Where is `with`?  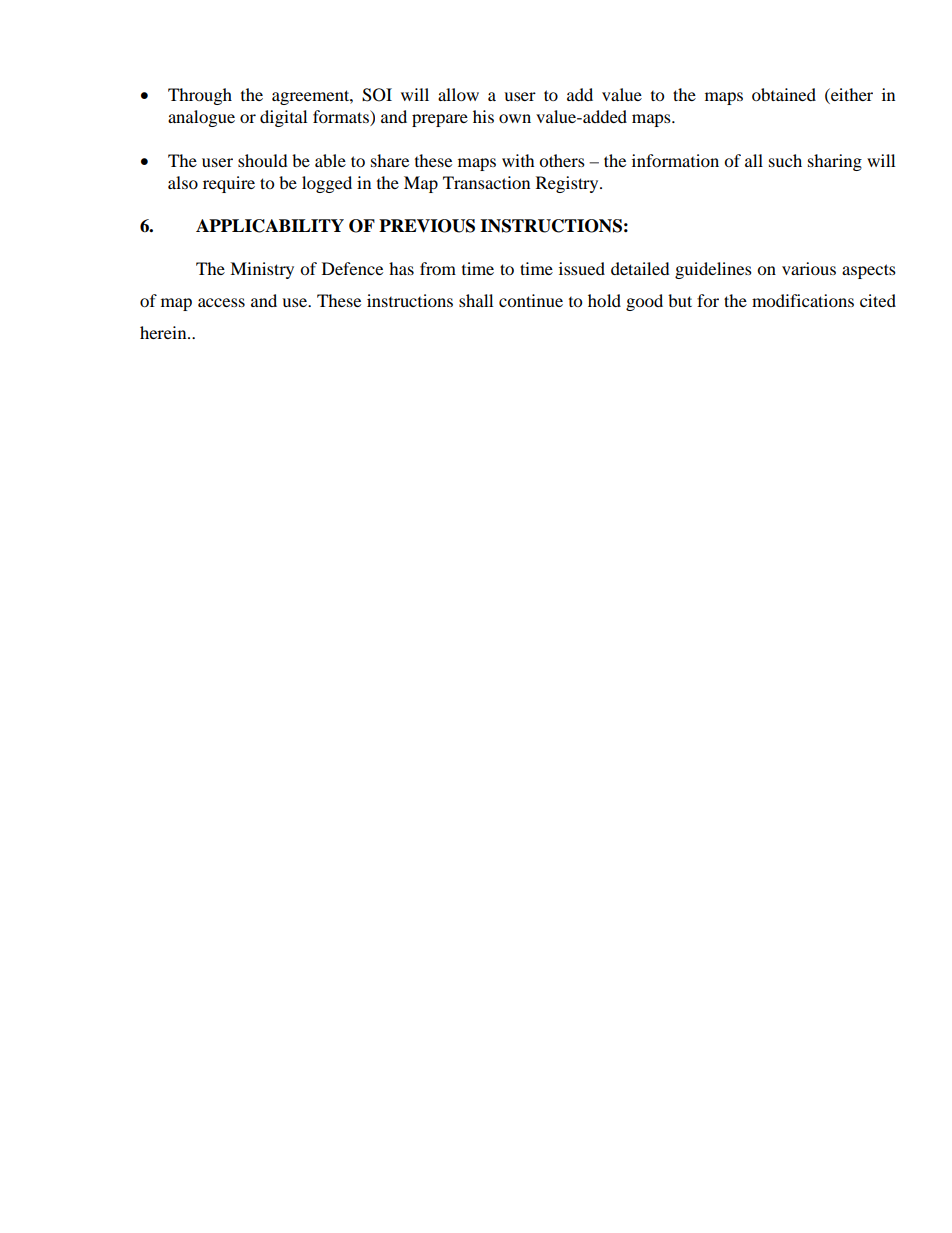 with is located at coordinates (518, 160).
